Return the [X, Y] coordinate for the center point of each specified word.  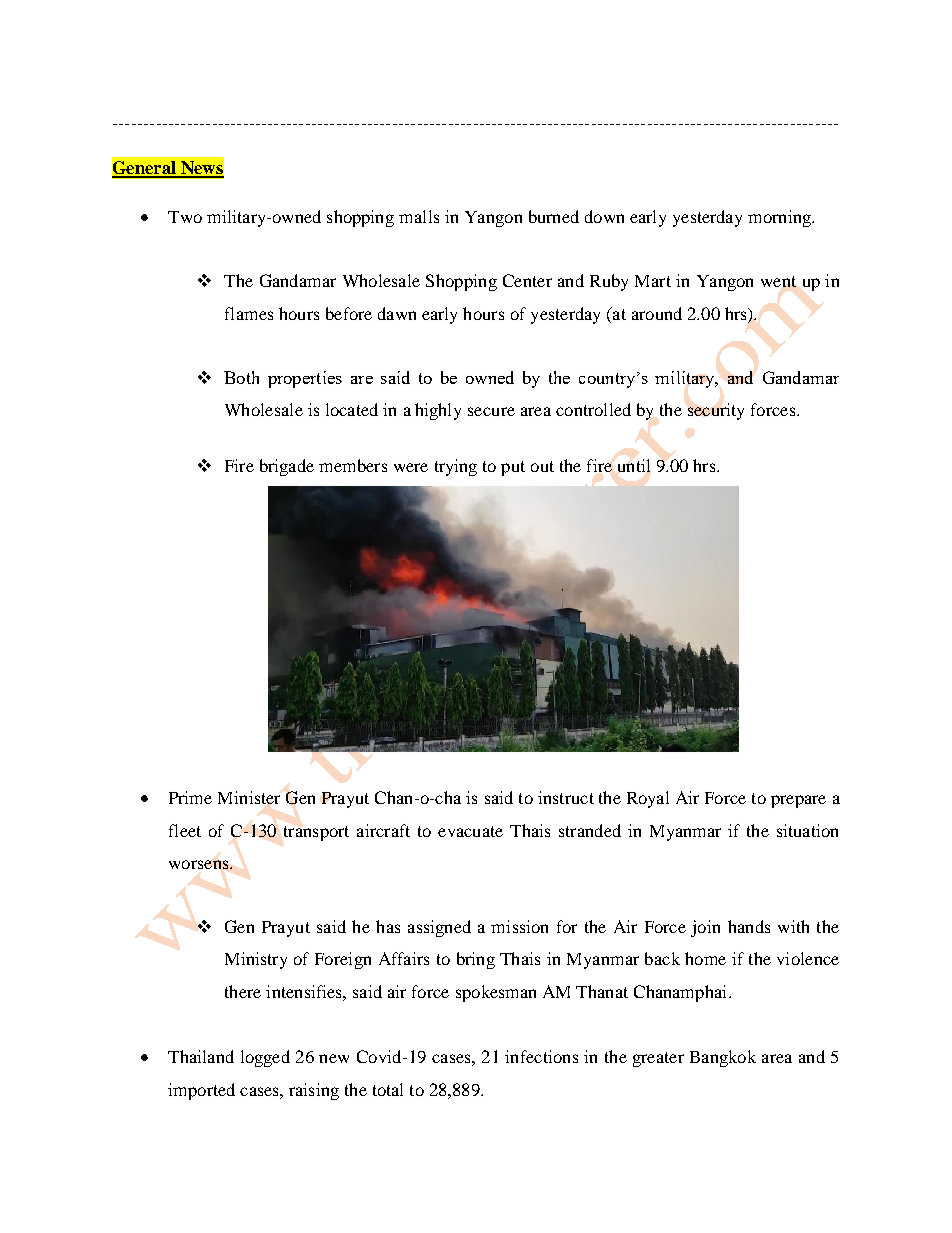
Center [527, 280]
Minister [249, 797]
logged [265, 1058]
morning [781, 218]
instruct [566, 797]
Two [185, 217]
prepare [798, 801]
